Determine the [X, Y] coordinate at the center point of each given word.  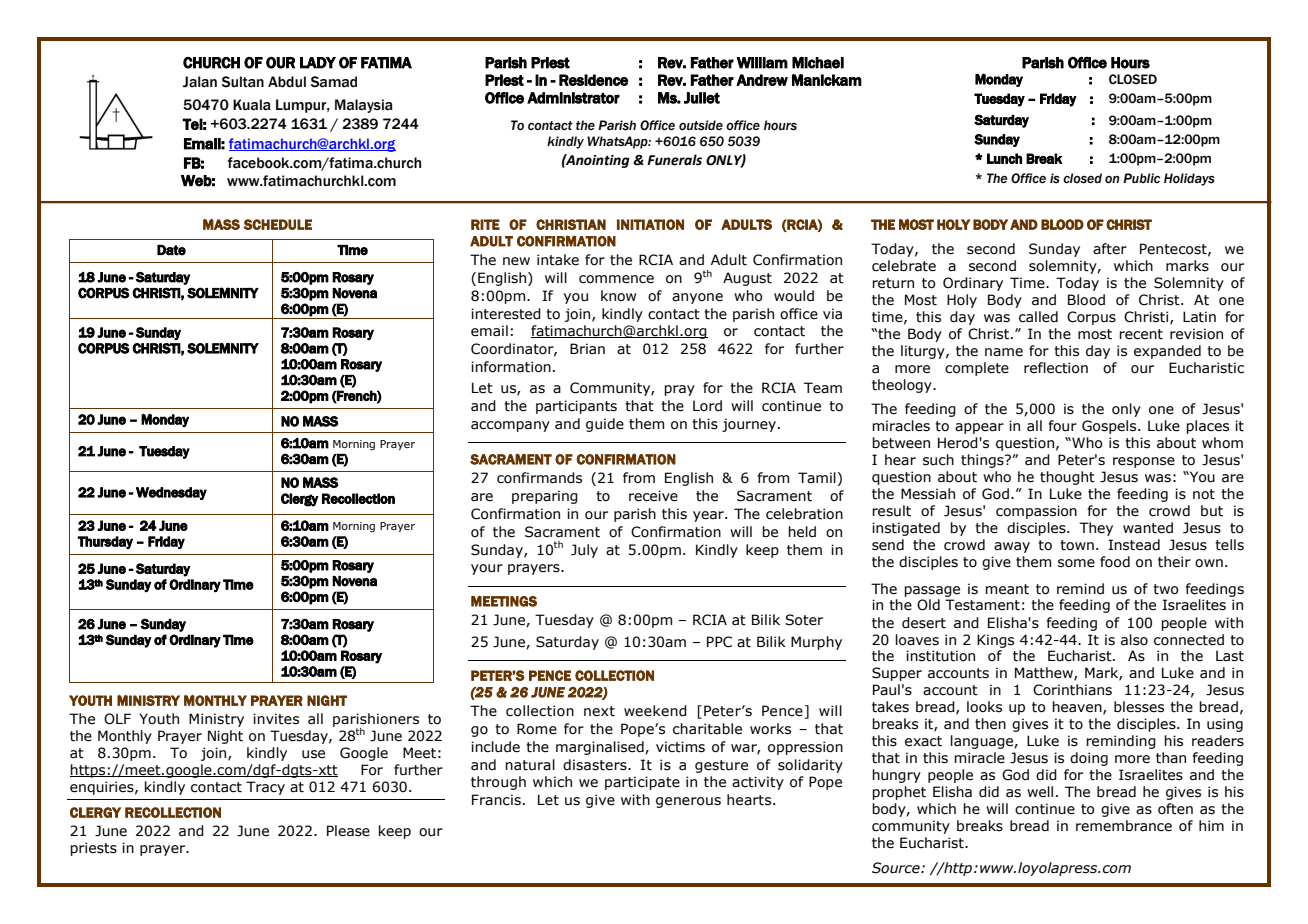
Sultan [243, 82]
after [1110, 249]
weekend [655, 711]
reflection [1056, 368]
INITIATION [650, 224]
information [511, 367]
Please [348, 831]
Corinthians [1072, 690]
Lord [707, 406]
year [709, 516]
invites [276, 719]
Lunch [1004, 158]
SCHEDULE [278, 224]
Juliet [702, 98]
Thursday [105, 542]
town [1077, 545]
